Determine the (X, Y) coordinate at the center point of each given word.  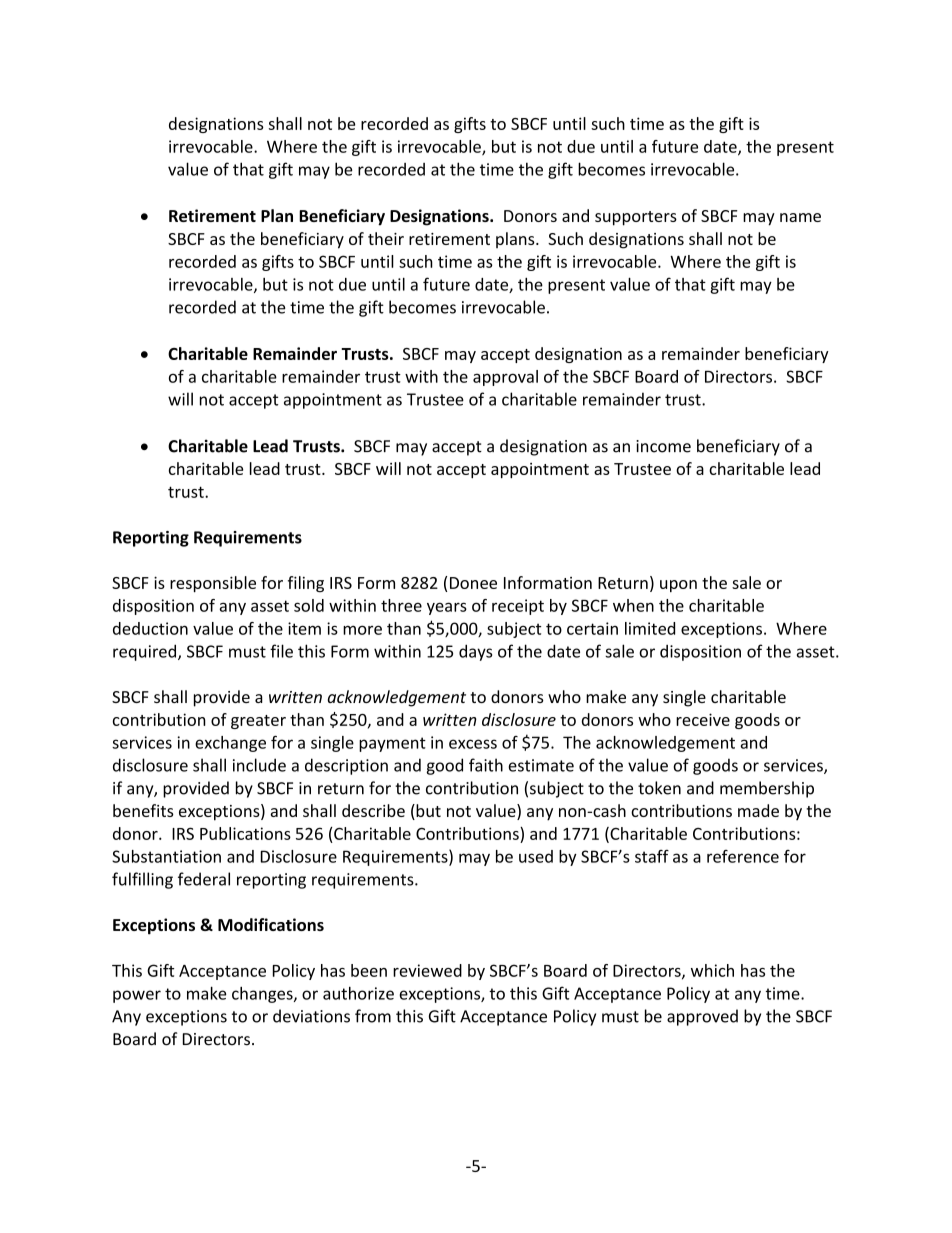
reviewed (427, 970)
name (800, 217)
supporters (636, 218)
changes (263, 995)
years (447, 608)
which (712, 970)
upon (678, 586)
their (386, 238)
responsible (213, 584)
